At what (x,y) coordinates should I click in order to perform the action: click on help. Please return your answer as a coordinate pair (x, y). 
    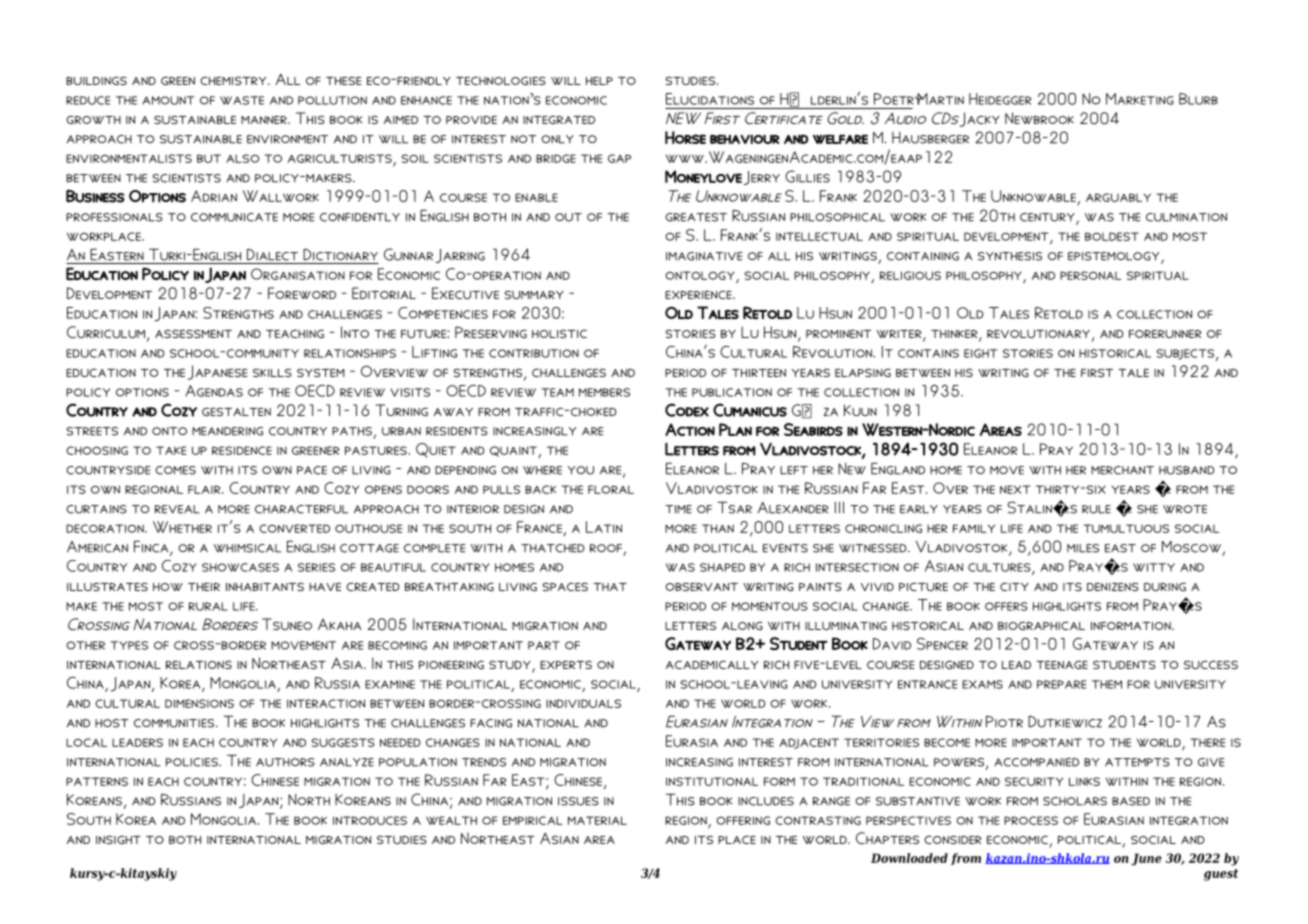
    Looking at the image, I should click on (599, 81).
